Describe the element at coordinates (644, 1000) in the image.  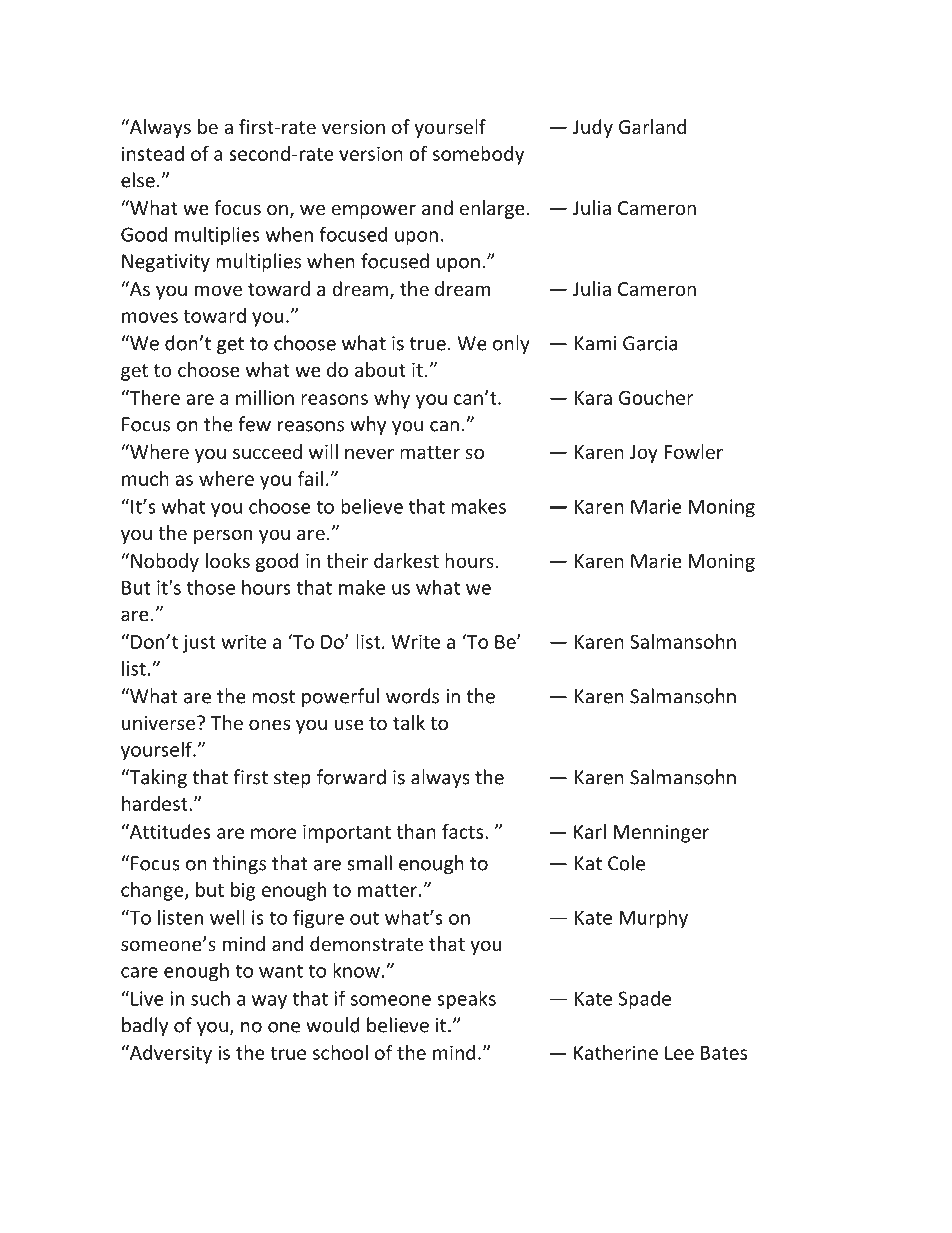
I see `Spade` at that location.
